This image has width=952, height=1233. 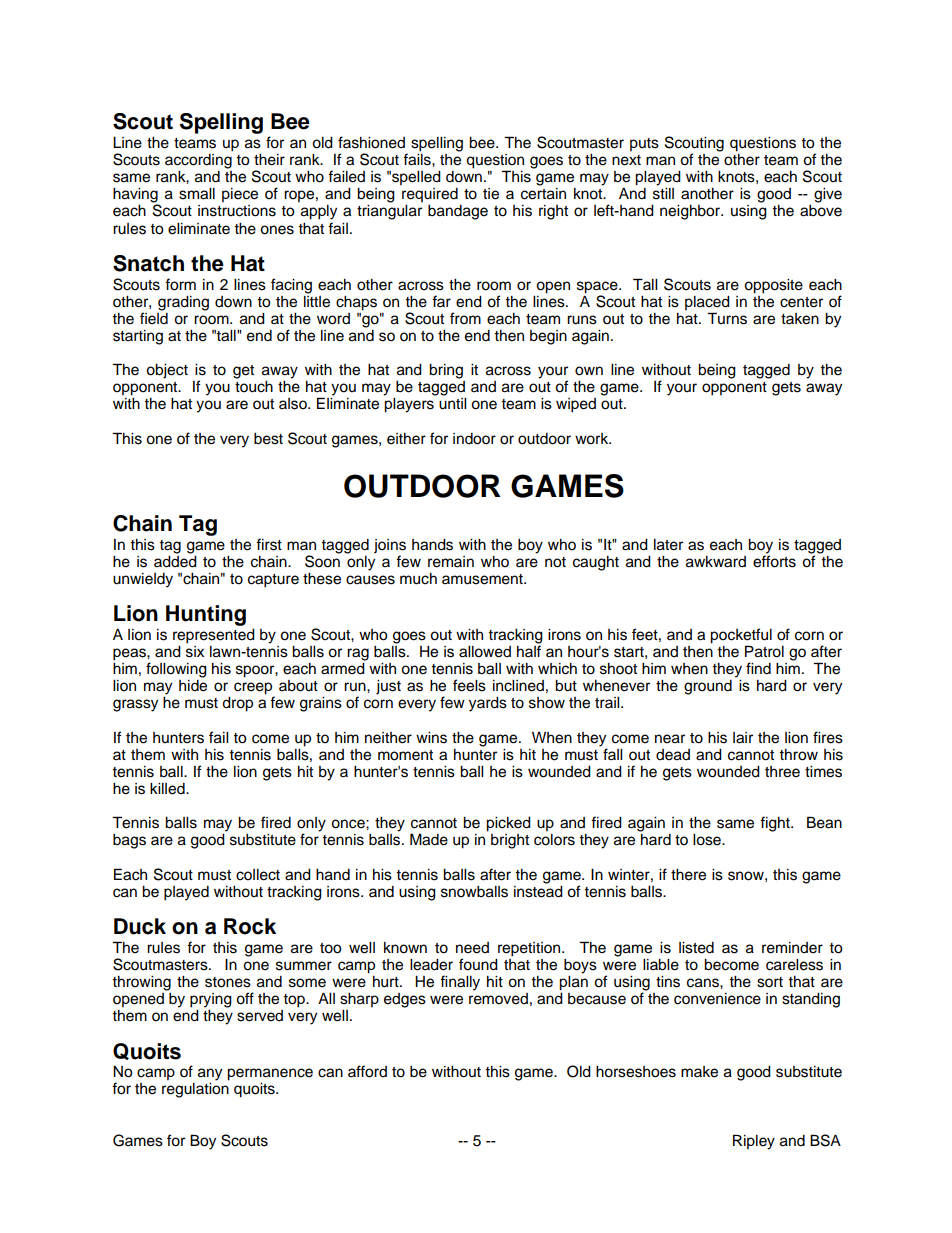 I want to click on tie, so click(x=491, y=194).
